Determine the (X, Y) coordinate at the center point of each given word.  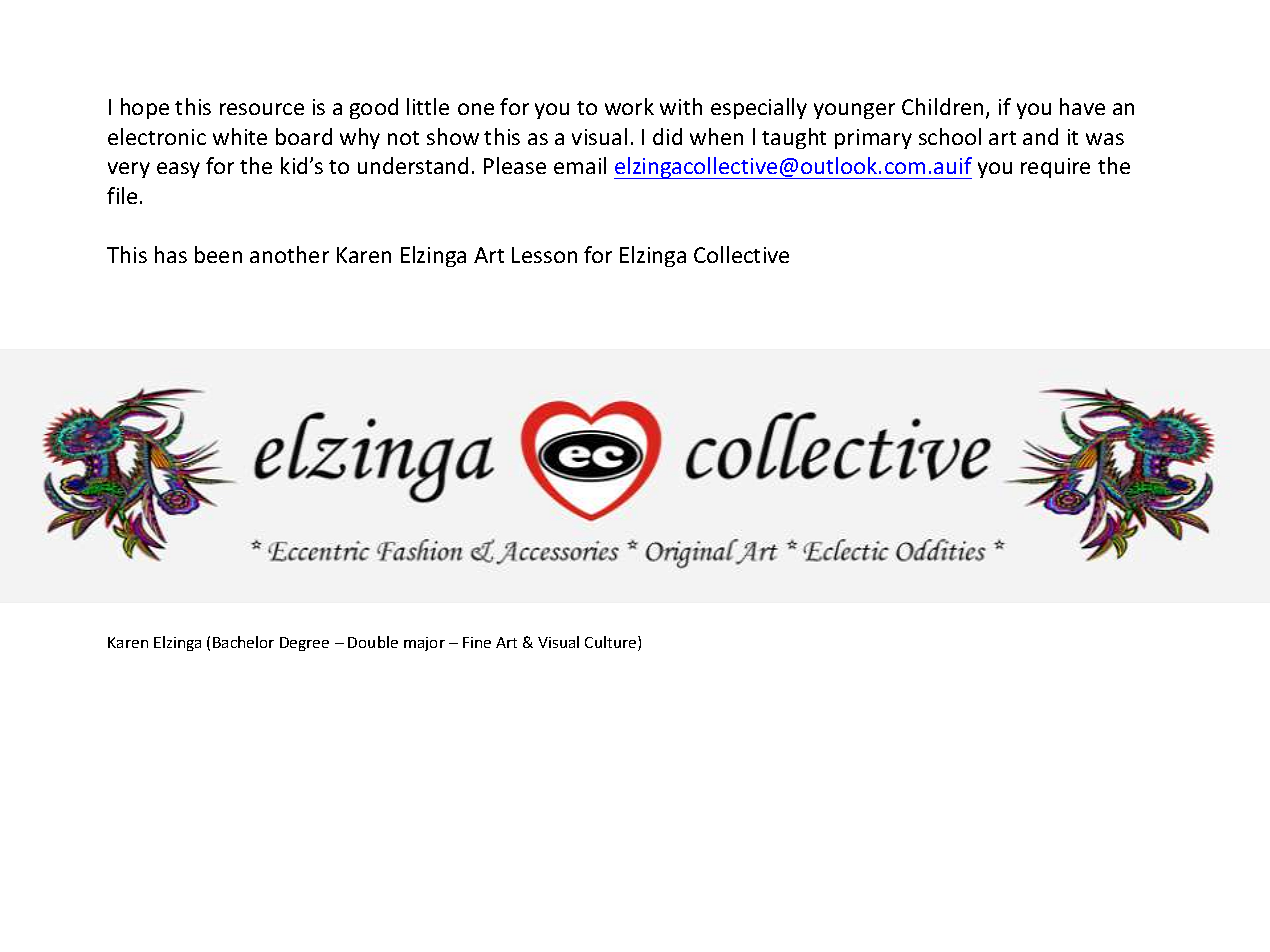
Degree (304, 644)
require (1055, 168)
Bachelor (243, 642)
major (424, 644)
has (171, 254)
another (289, 254)
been (218, 254)
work (629, 106)
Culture (612, 643)
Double (373, 642)
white (240, 136)
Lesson (544, 255)
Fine (477, 642)
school (950, 136)
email (580, 165)
